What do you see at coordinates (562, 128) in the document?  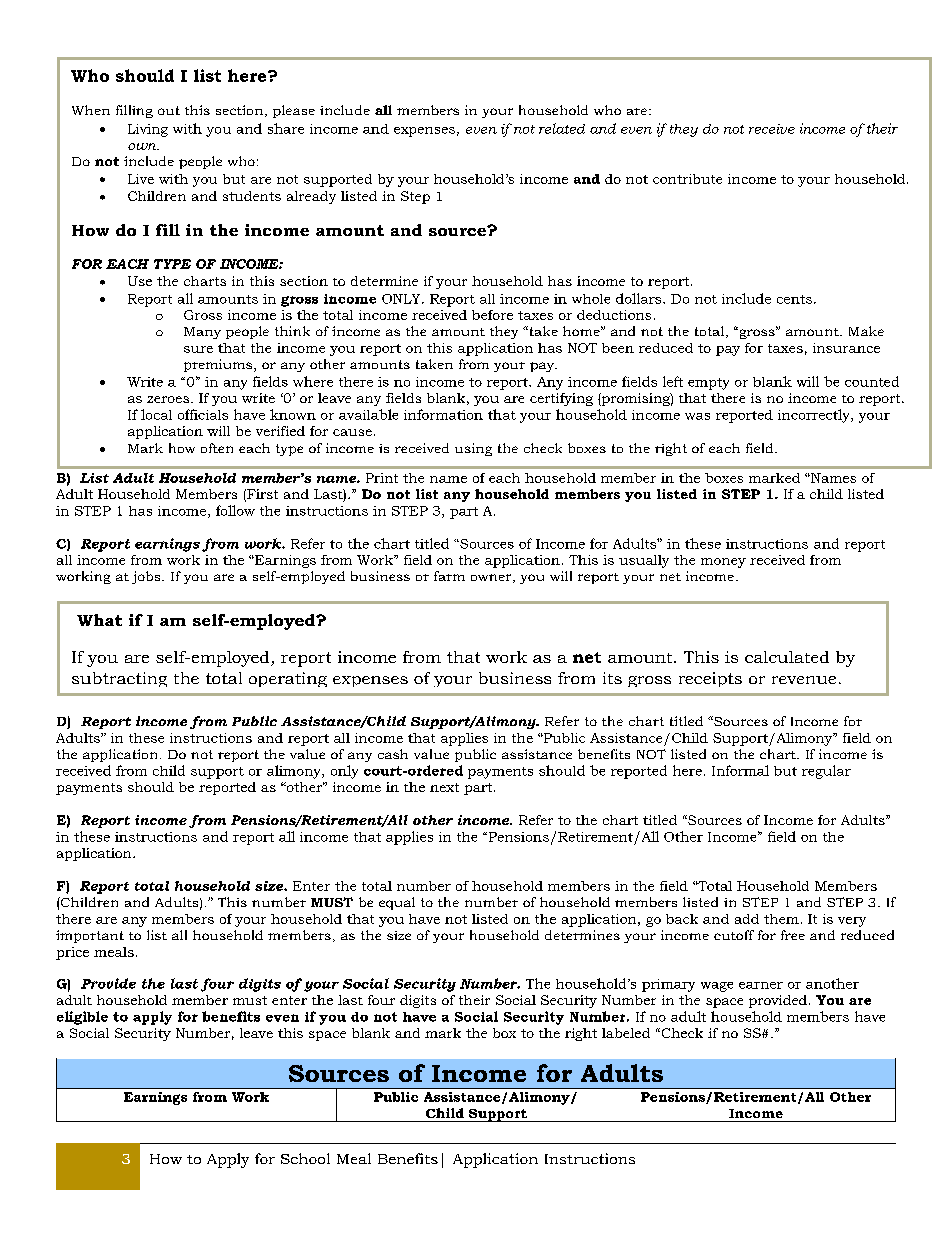 I see `related` at bounding box center [562, 128].
